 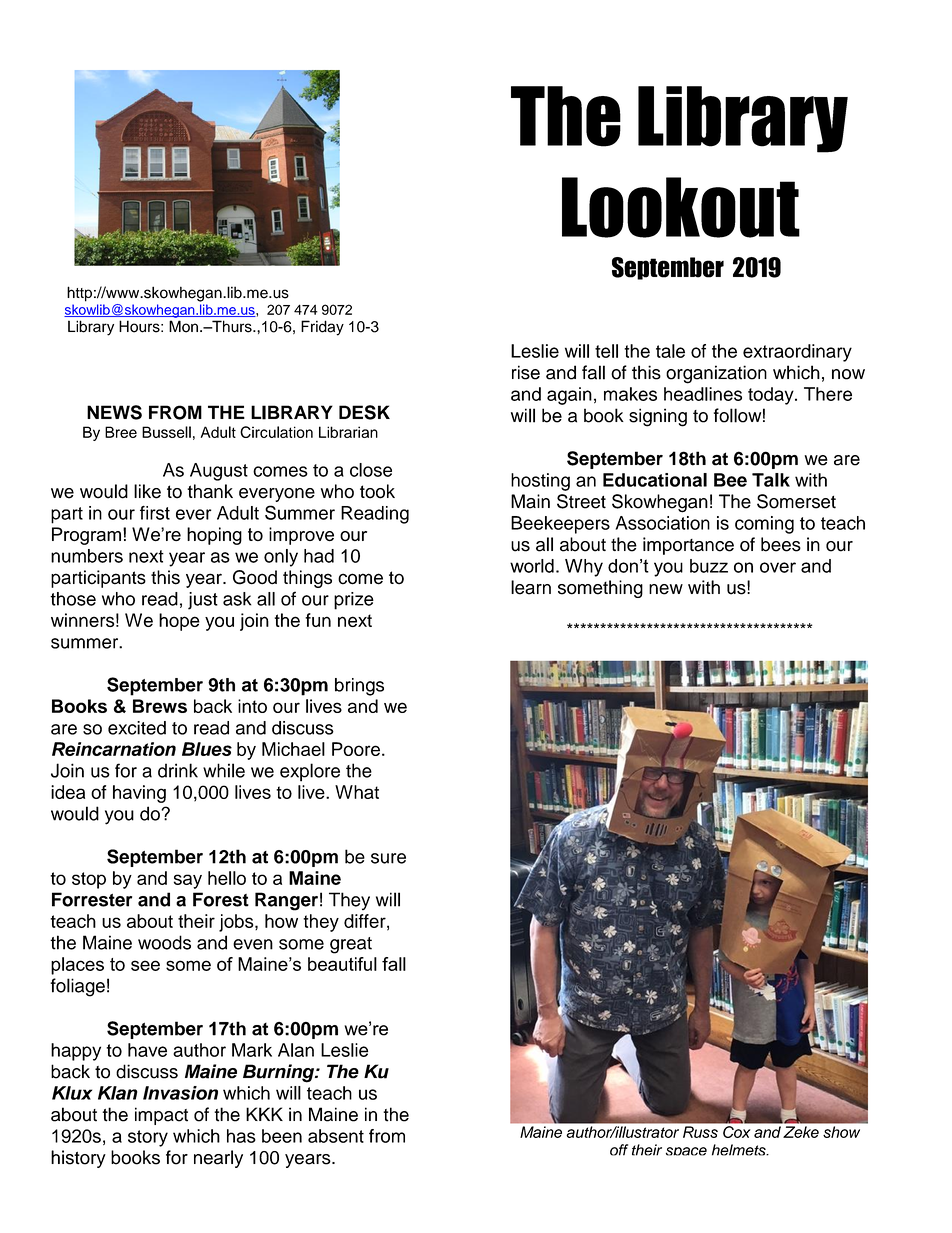 What do you see at coordinates (322, 328) in the screenshot?
I see `Friday` at bounding box center [322, 328].
